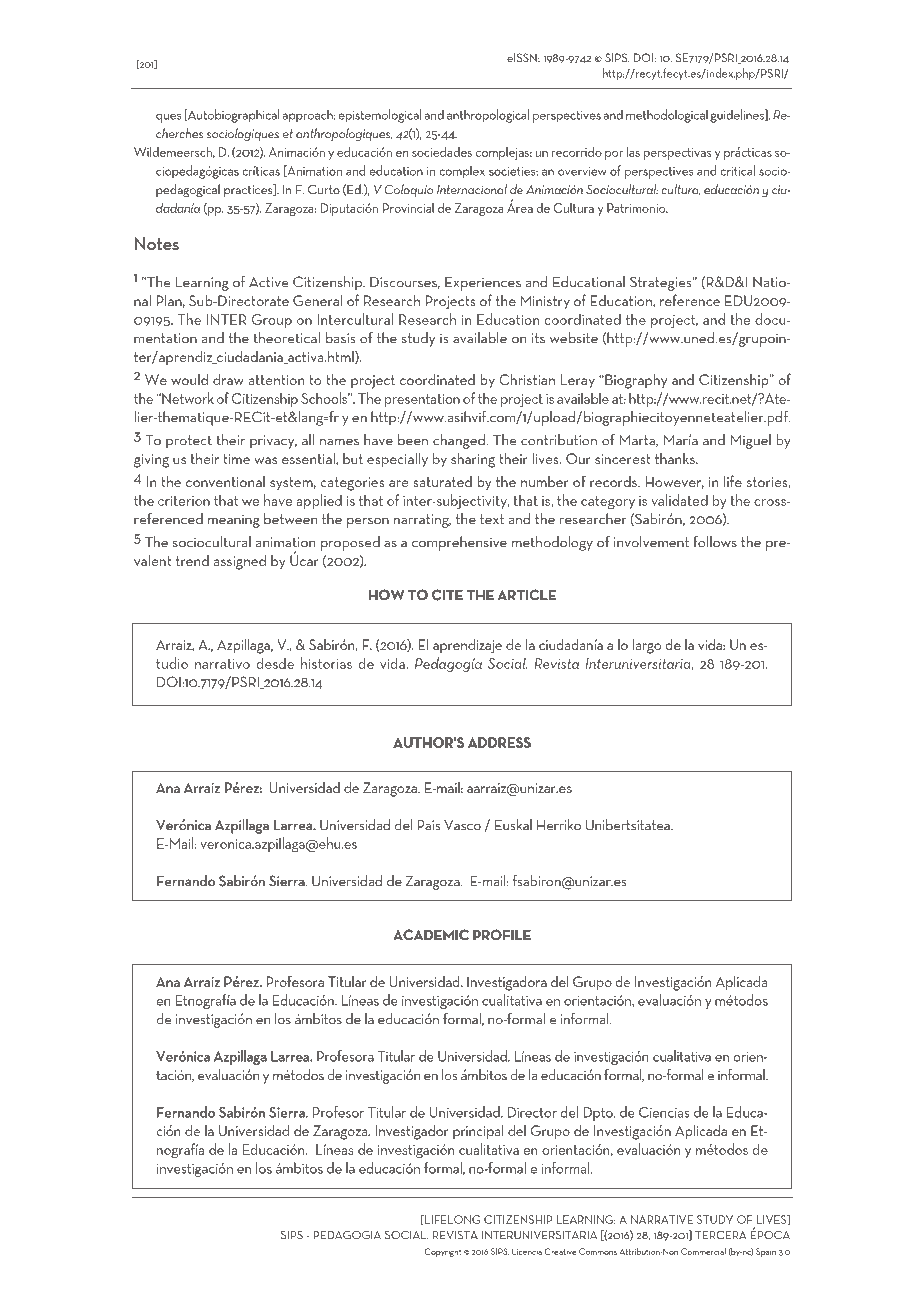  What do you see at coordinates (431, 935) in the screenshot?
I see `ACADEMIC` at bounding box center [431, 935].
